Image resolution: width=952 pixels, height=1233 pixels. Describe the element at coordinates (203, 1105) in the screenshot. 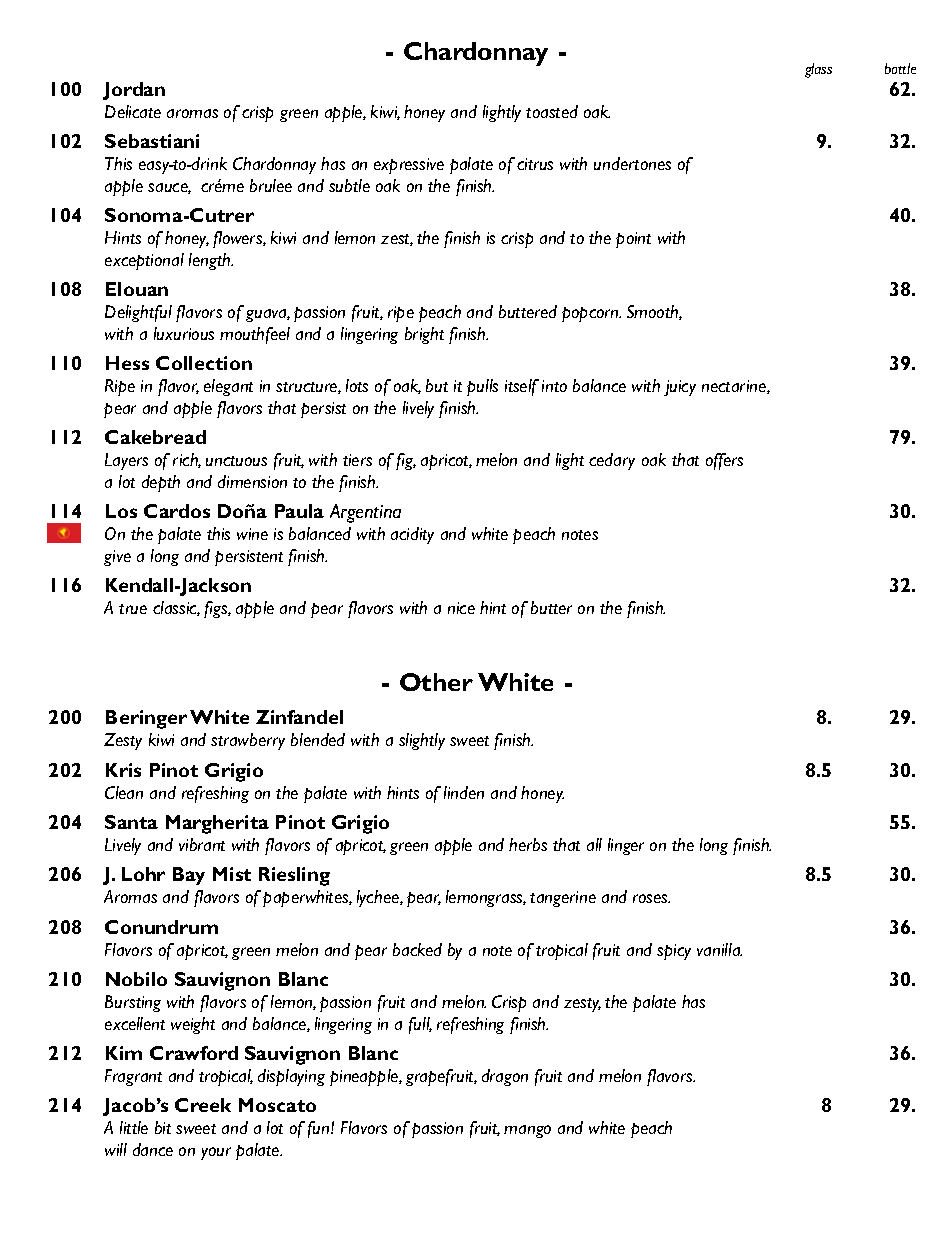

I see `Creek` at that location.
